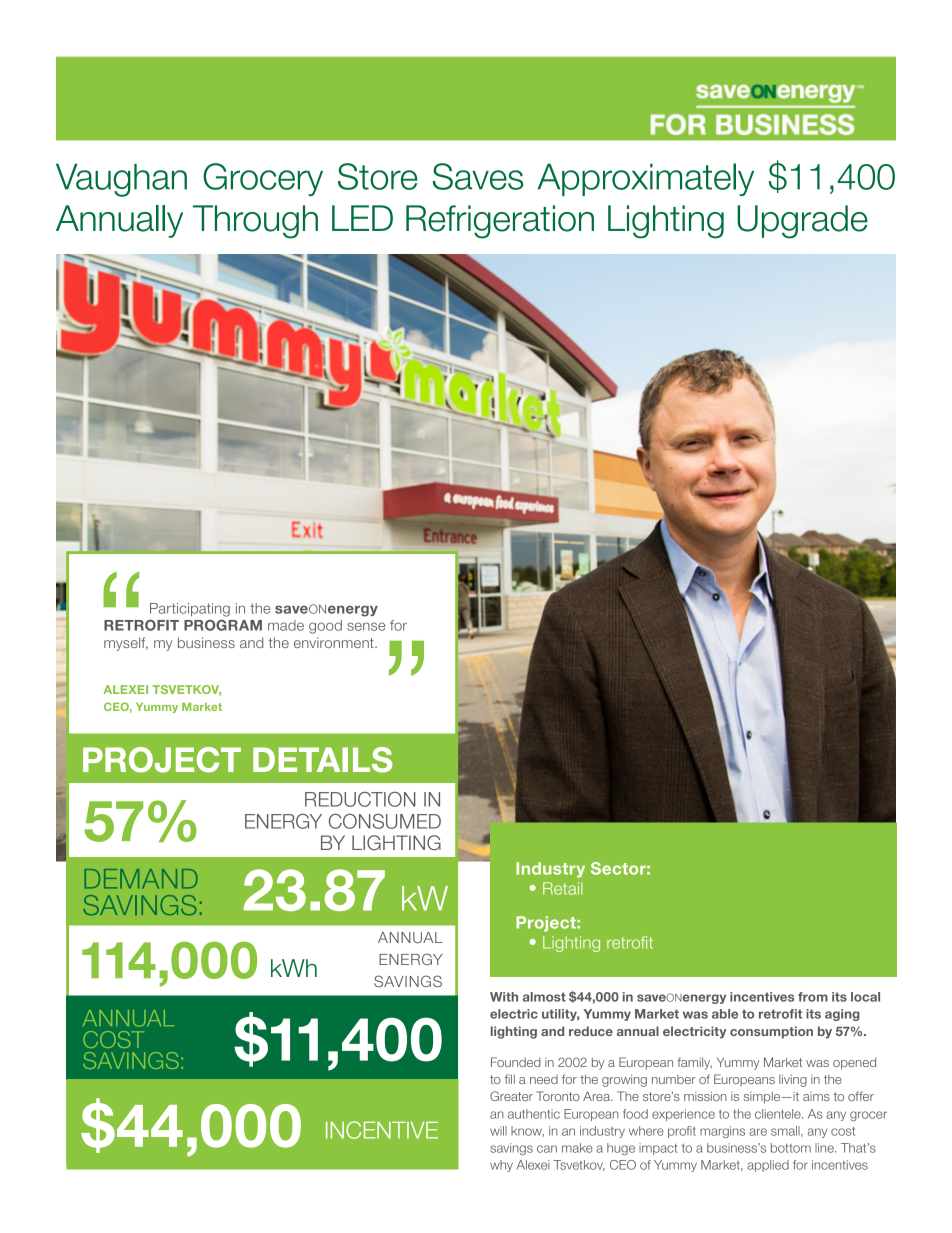 Image resolution: width=952 pixels, height=1233 pixels. What do you see at coordinates (498, 1131) in the document?
I see `will` at bounding box center [498, 1131].
